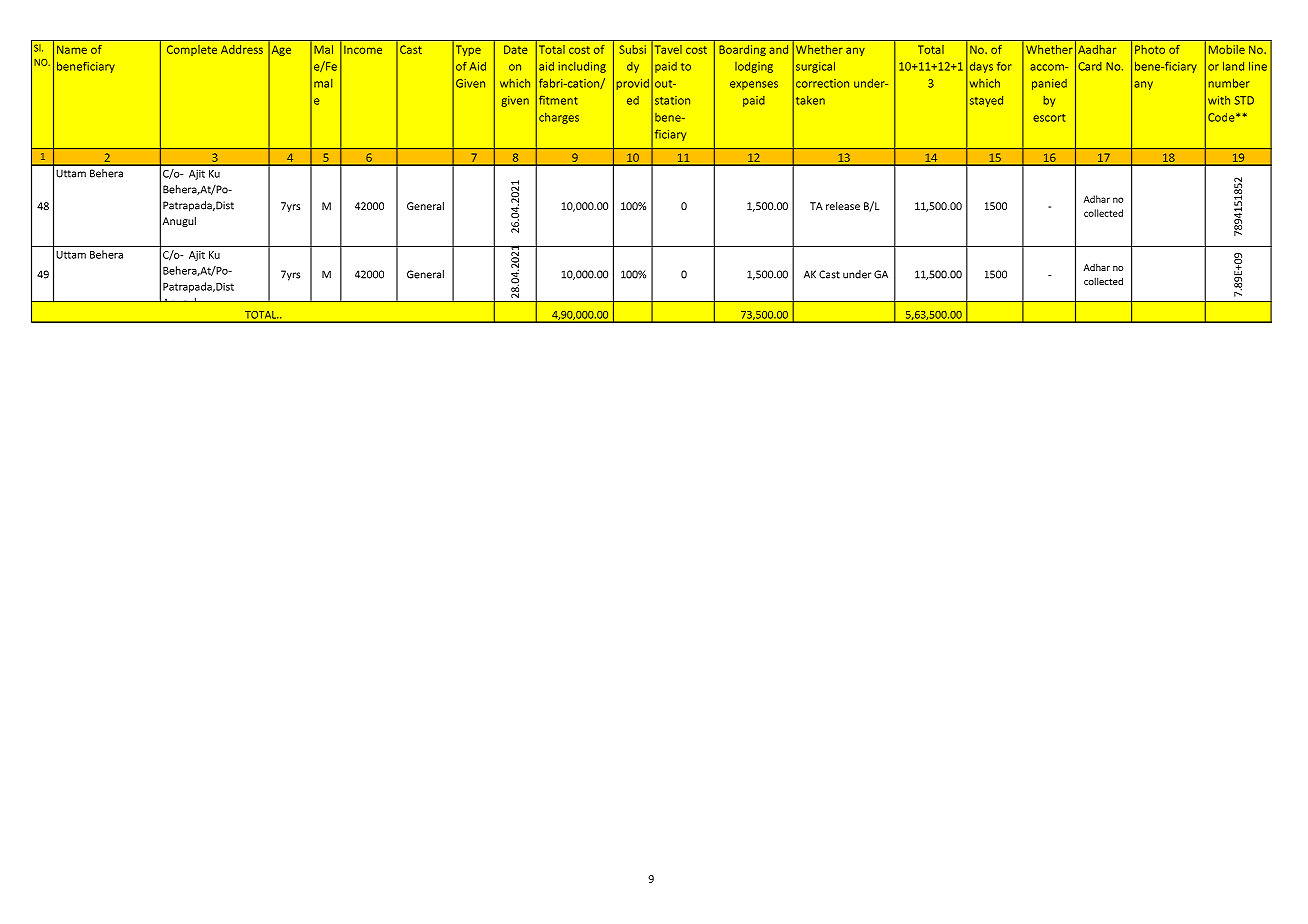 Image resolution: width=1308 pixels, height=924 pixels. What do you see at coordinates (1244, 100) in the screenshot?
I see `STD` at bounding box center [1244, 100].
